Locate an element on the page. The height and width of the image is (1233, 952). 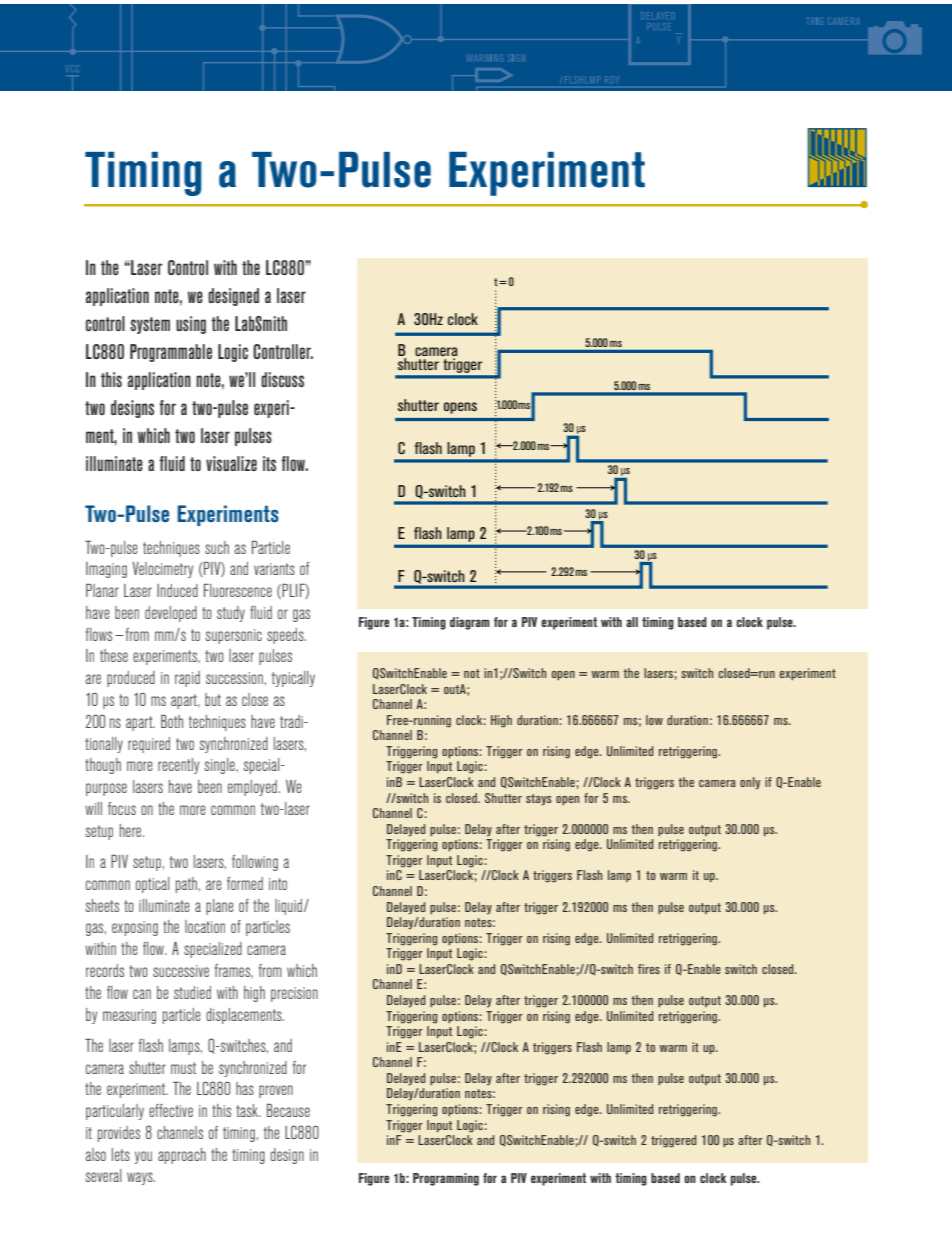
its is located at coordinates (269, 463).
